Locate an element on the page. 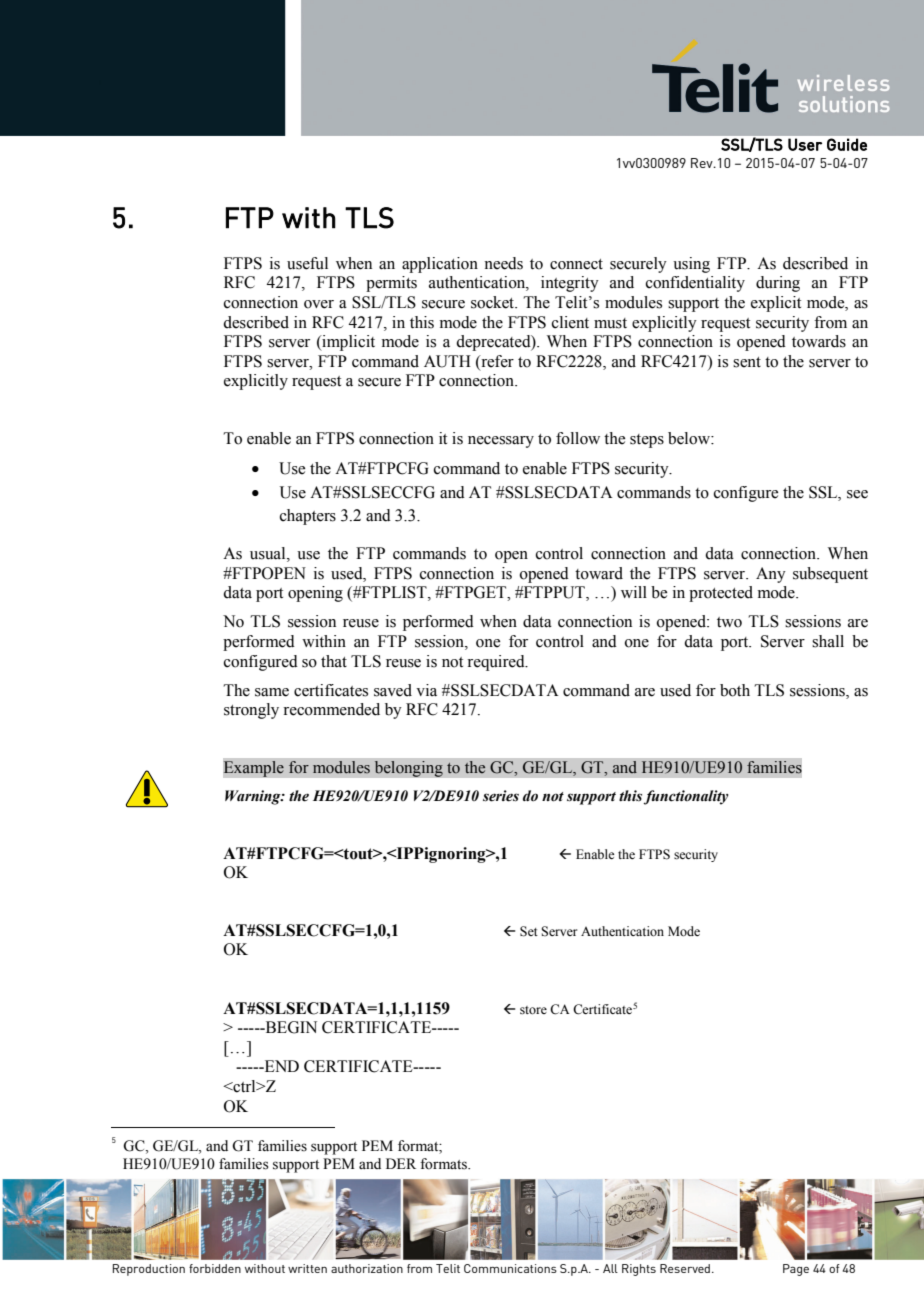 Image resolution: width=924 pixels, height=1307 pixels. useful is located at coordinates (307, 263).
